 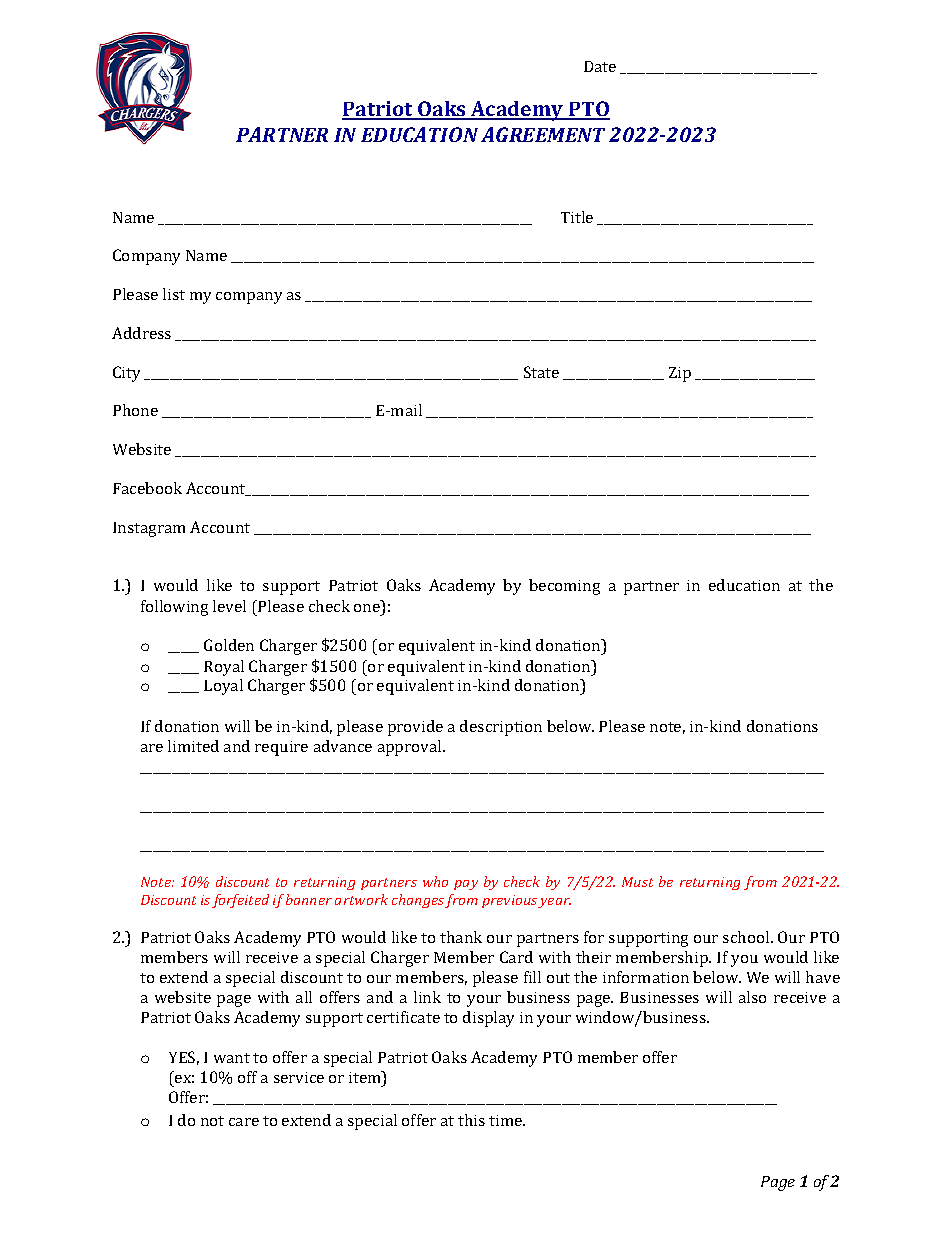 I want to click on Phone, so click(x=135, y=410).
